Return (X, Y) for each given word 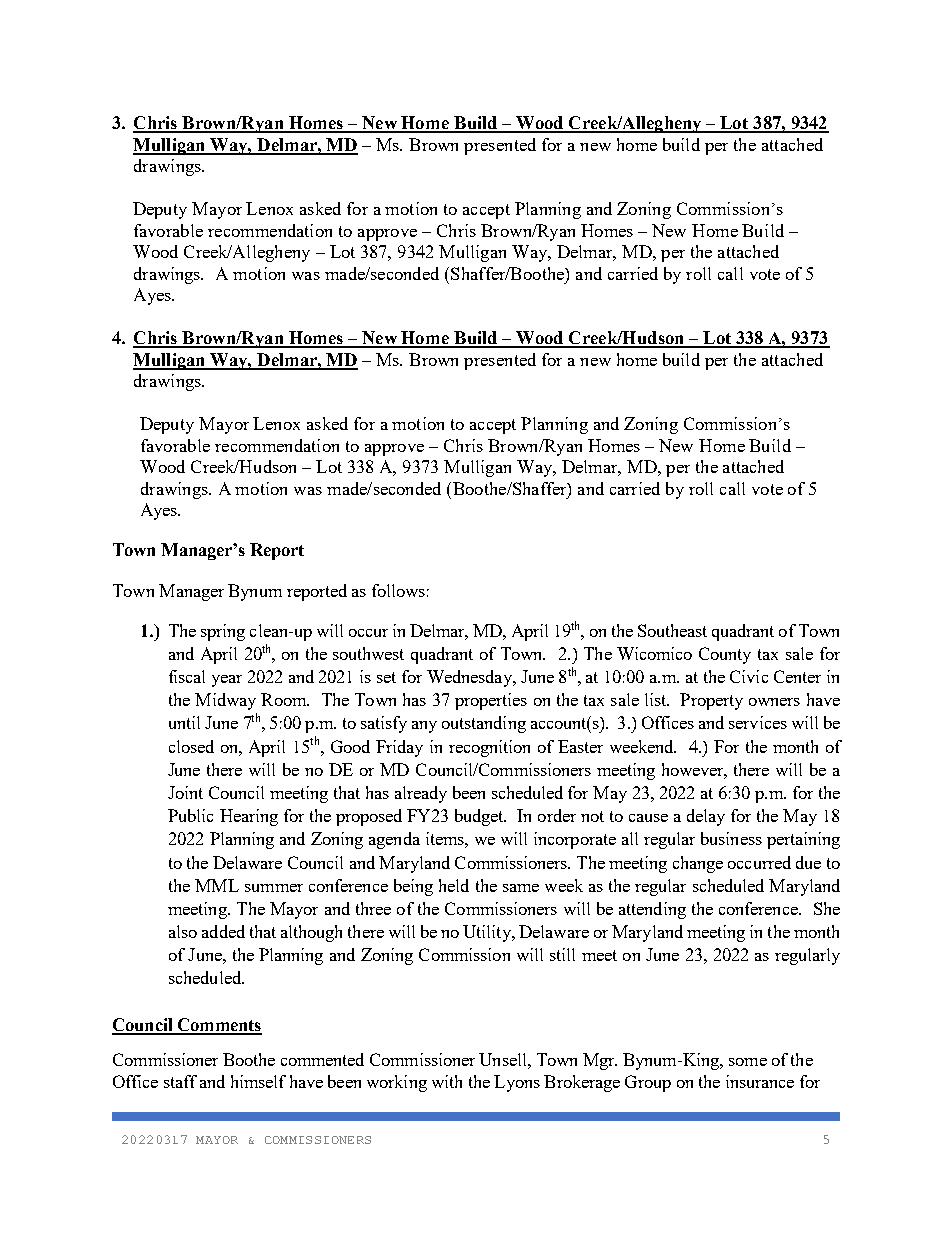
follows (398, 590)
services (758, 722)
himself (258, 1081)
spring (223, 632)
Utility (488, 933)
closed (191, 746)
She (827, 908)
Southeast (672, 630)
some (748, 1062)
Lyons (517, 1083)
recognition (489, 748)
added (223, 931)
